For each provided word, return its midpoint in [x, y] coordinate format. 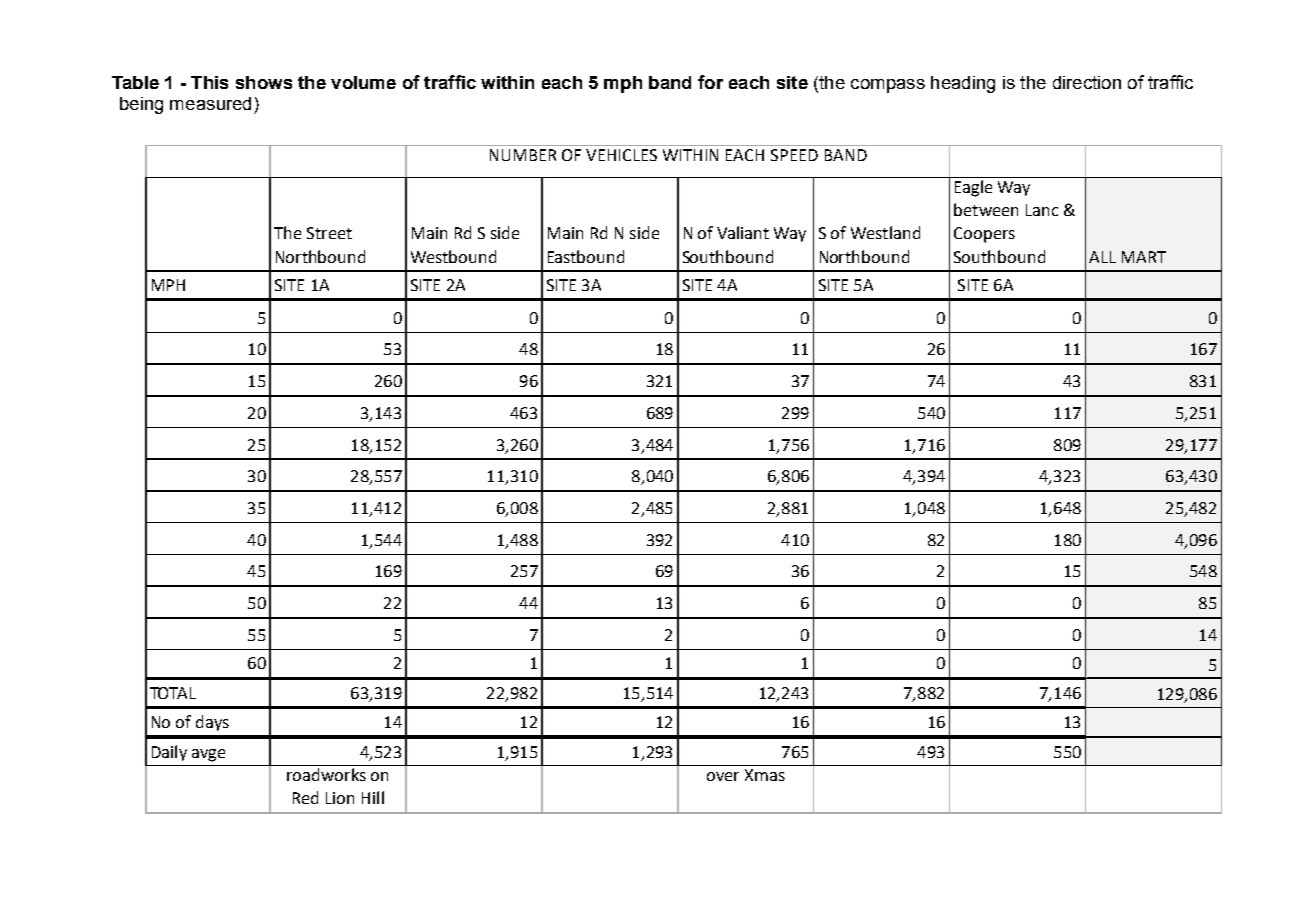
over [723, 776]
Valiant [743, 232]
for [710, 82]
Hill [373, 797]
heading [963, 84]
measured [210, 103]
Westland [885, 232]
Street [329, 233]
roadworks [326, 774]
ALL [1102, 257]
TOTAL [173, 693]
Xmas [765, 775]
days [212, 723]
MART [1144, 257]
